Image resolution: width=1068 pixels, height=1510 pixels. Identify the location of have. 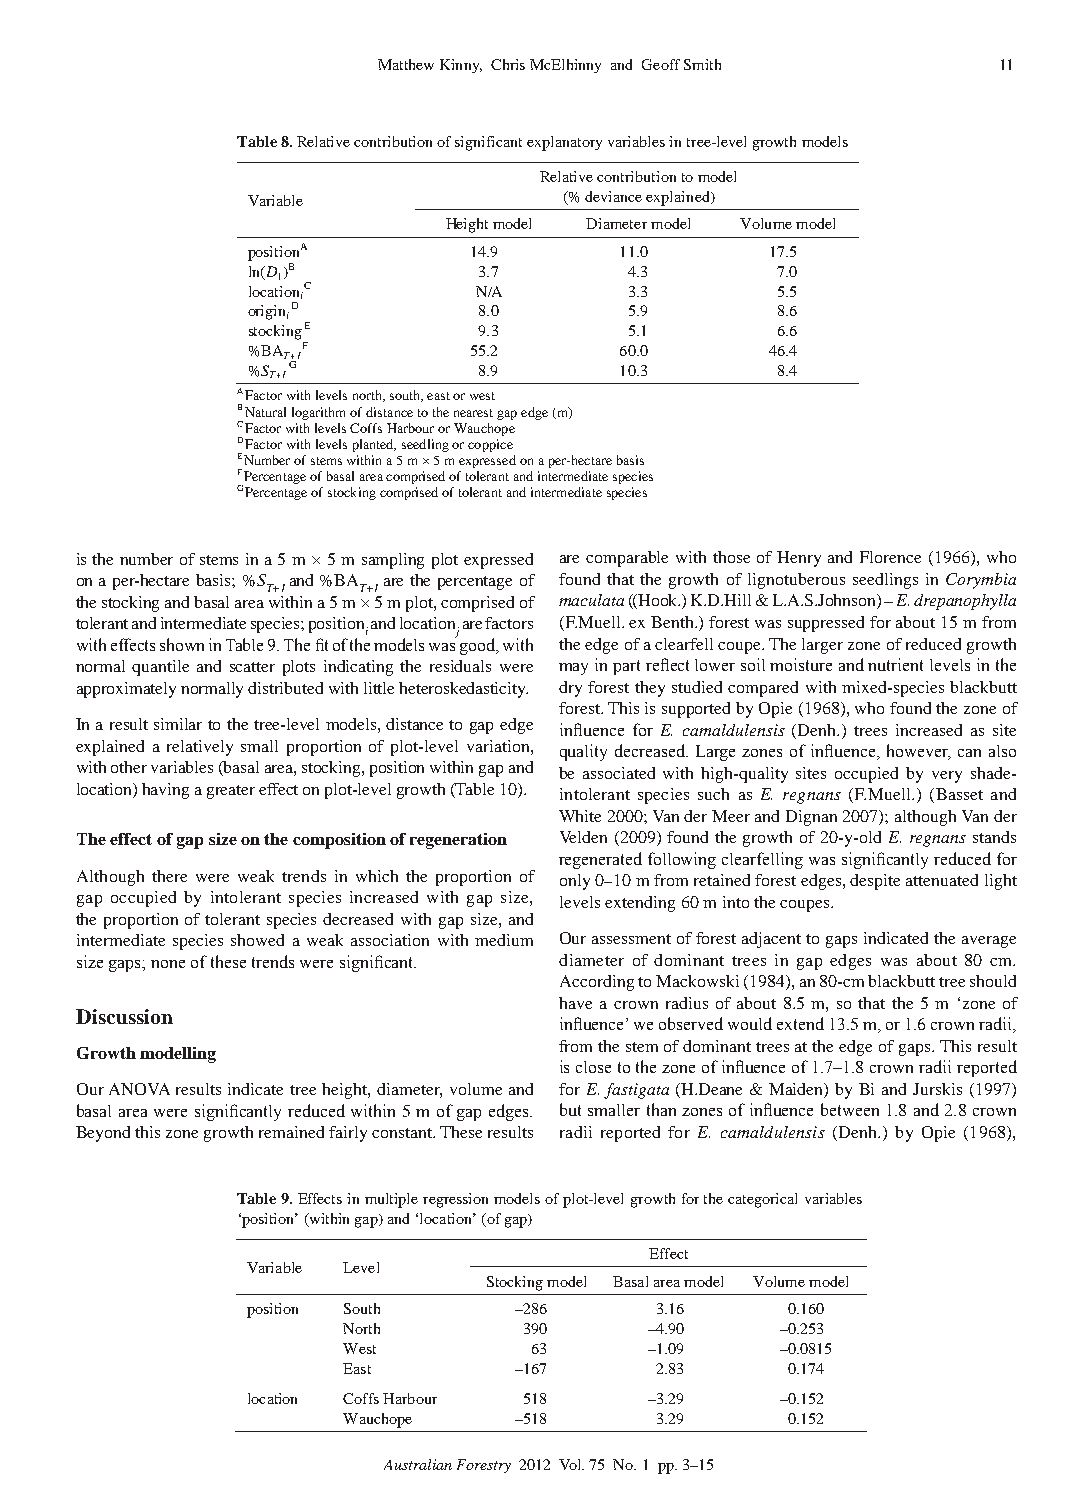
(575, 1003).
